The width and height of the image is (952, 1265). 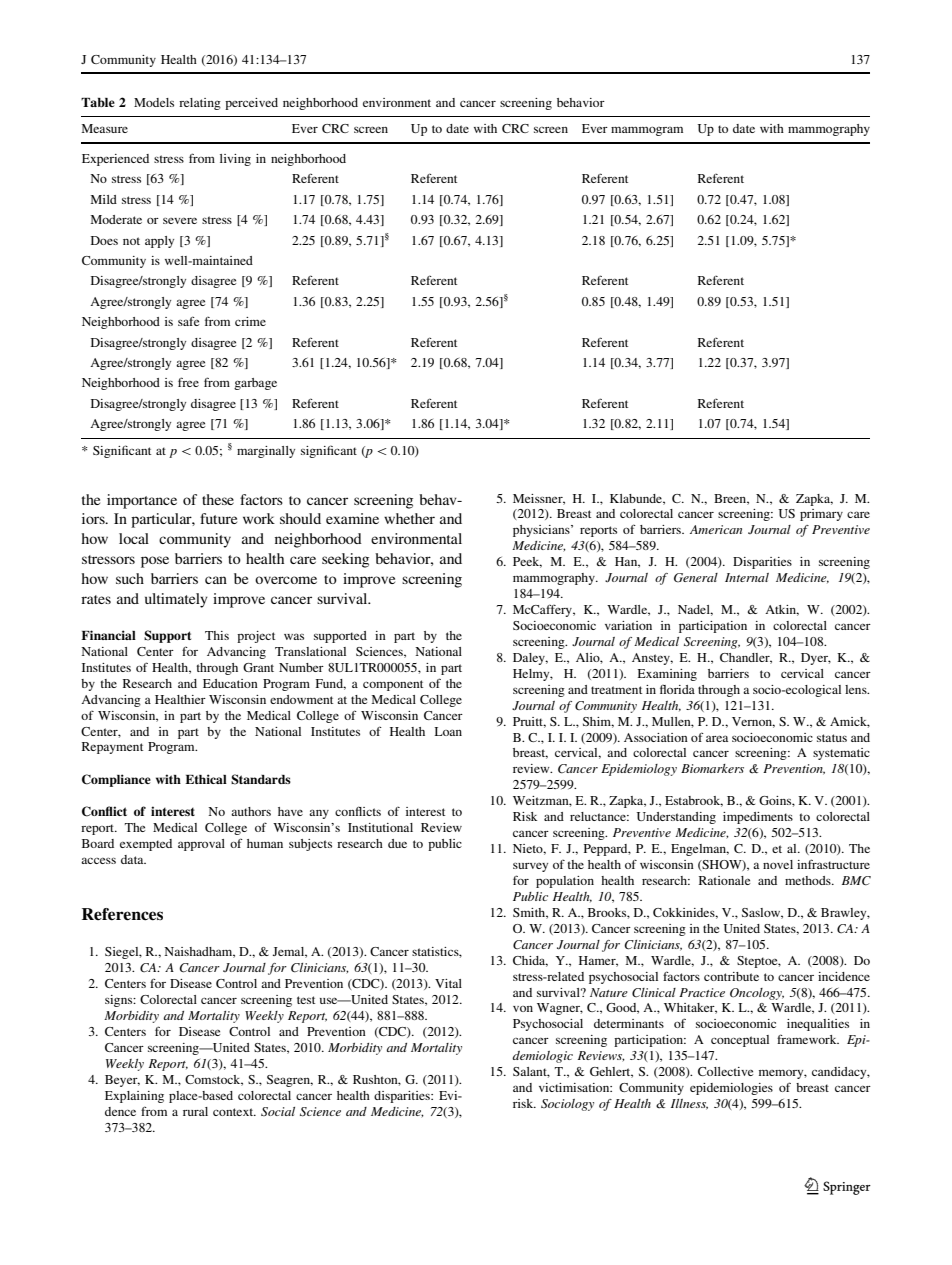 I want to click on novel, so click(x=778, y=864).
